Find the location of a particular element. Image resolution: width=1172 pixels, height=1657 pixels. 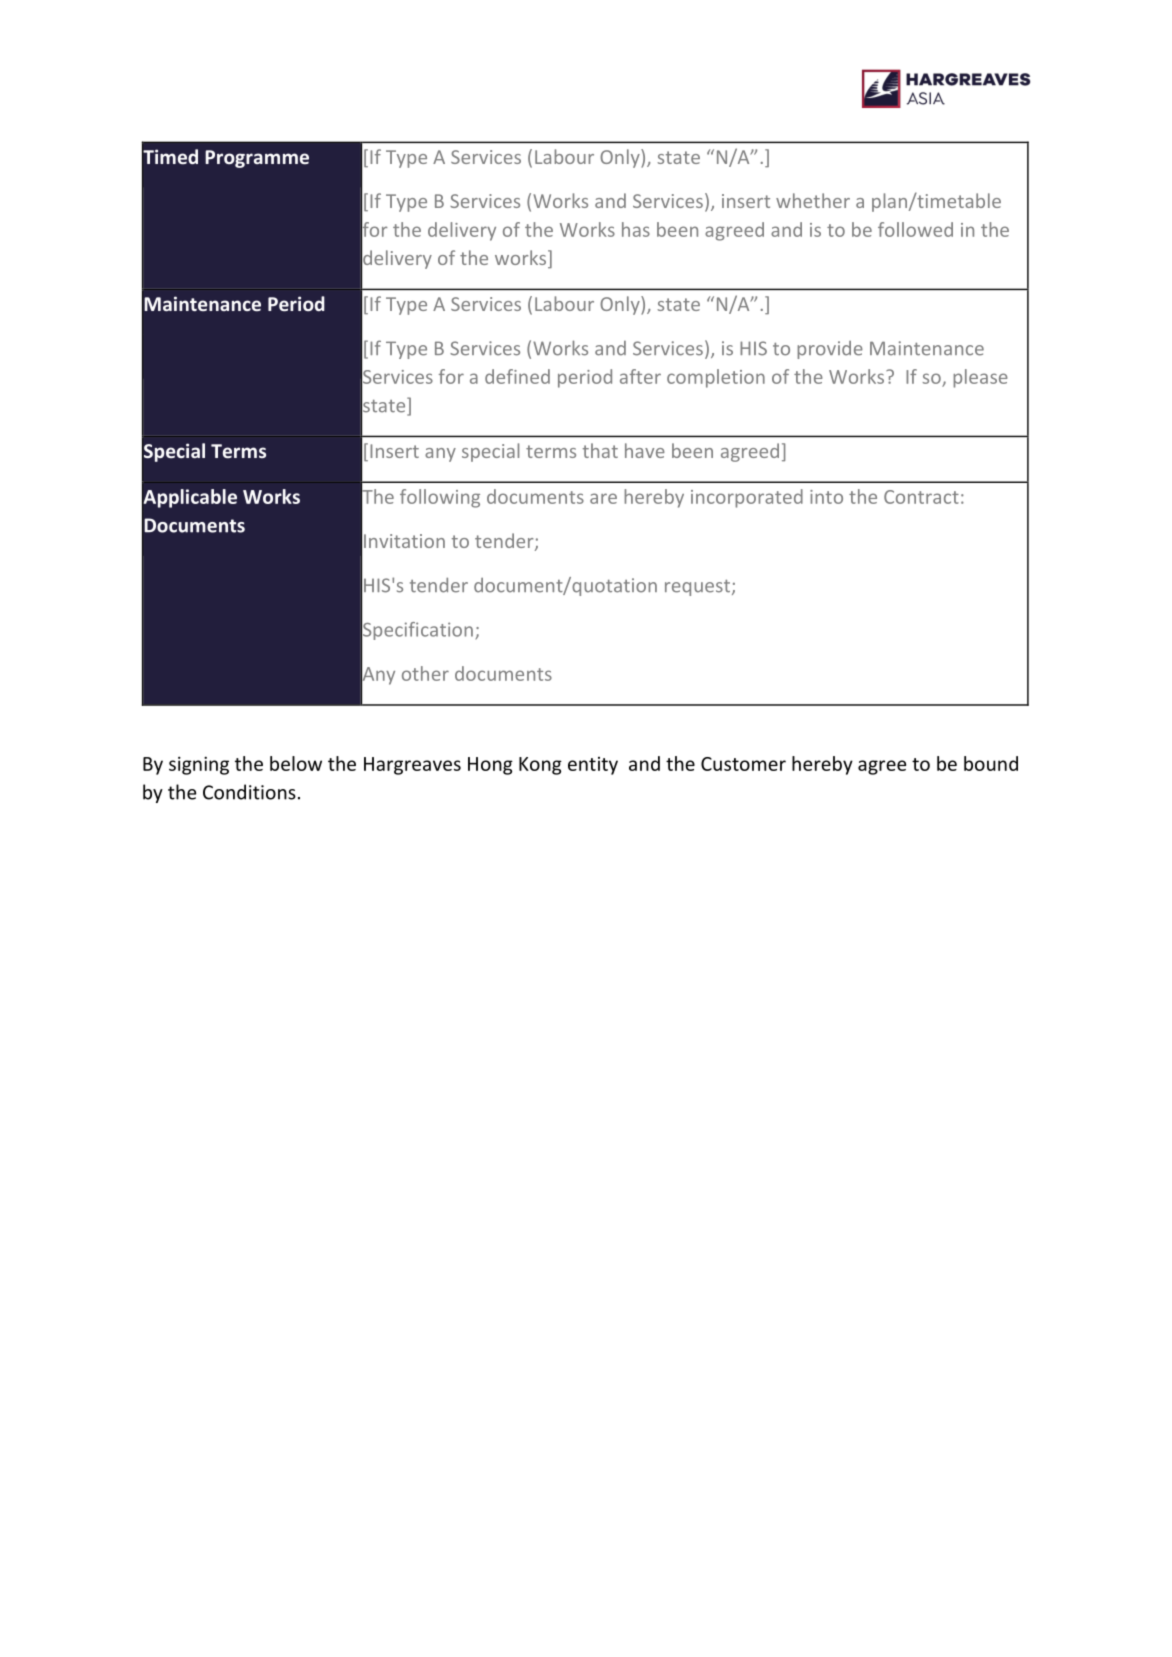

after is located at coordinates (640, 376).
